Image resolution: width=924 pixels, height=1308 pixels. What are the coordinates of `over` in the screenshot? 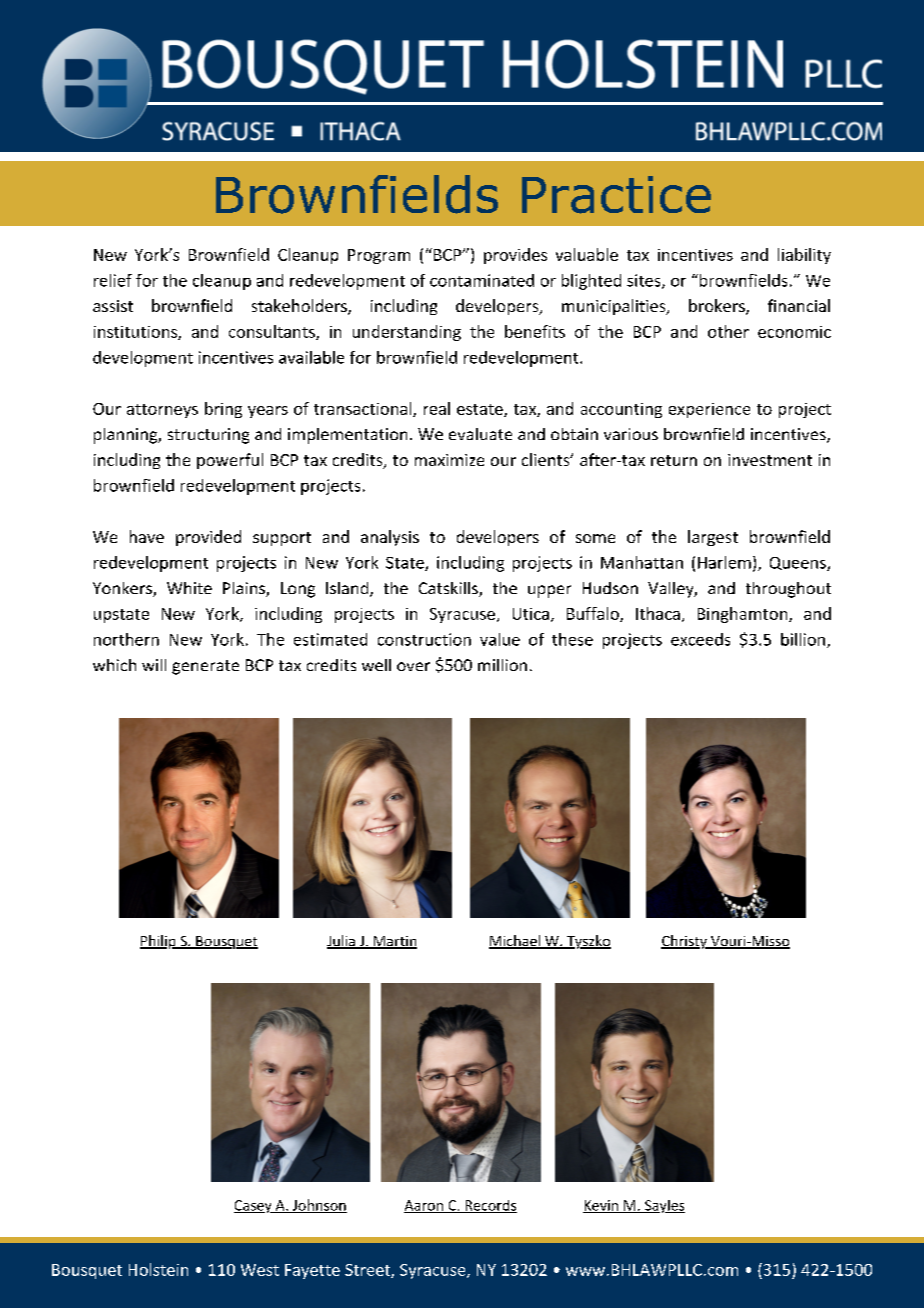 It's located at (413, 666).
